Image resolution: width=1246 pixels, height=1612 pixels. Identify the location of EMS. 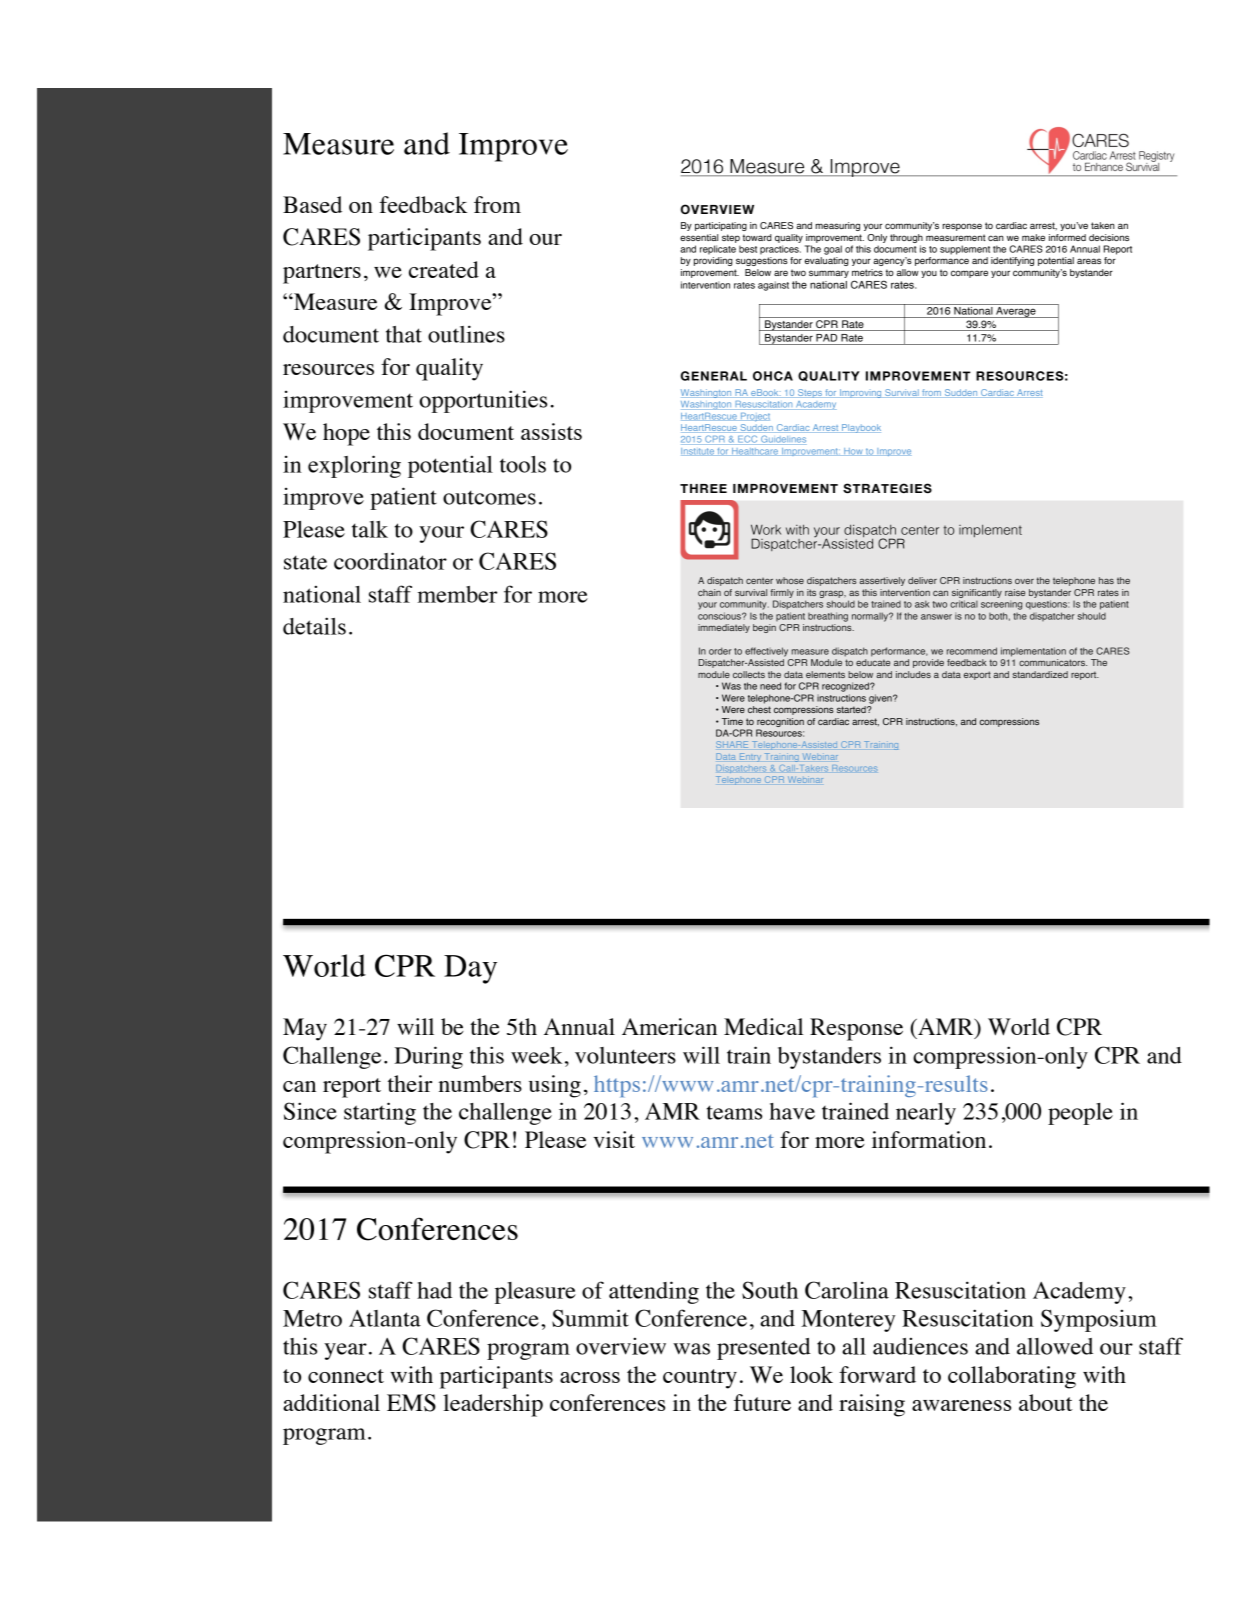
(411, 1403).
